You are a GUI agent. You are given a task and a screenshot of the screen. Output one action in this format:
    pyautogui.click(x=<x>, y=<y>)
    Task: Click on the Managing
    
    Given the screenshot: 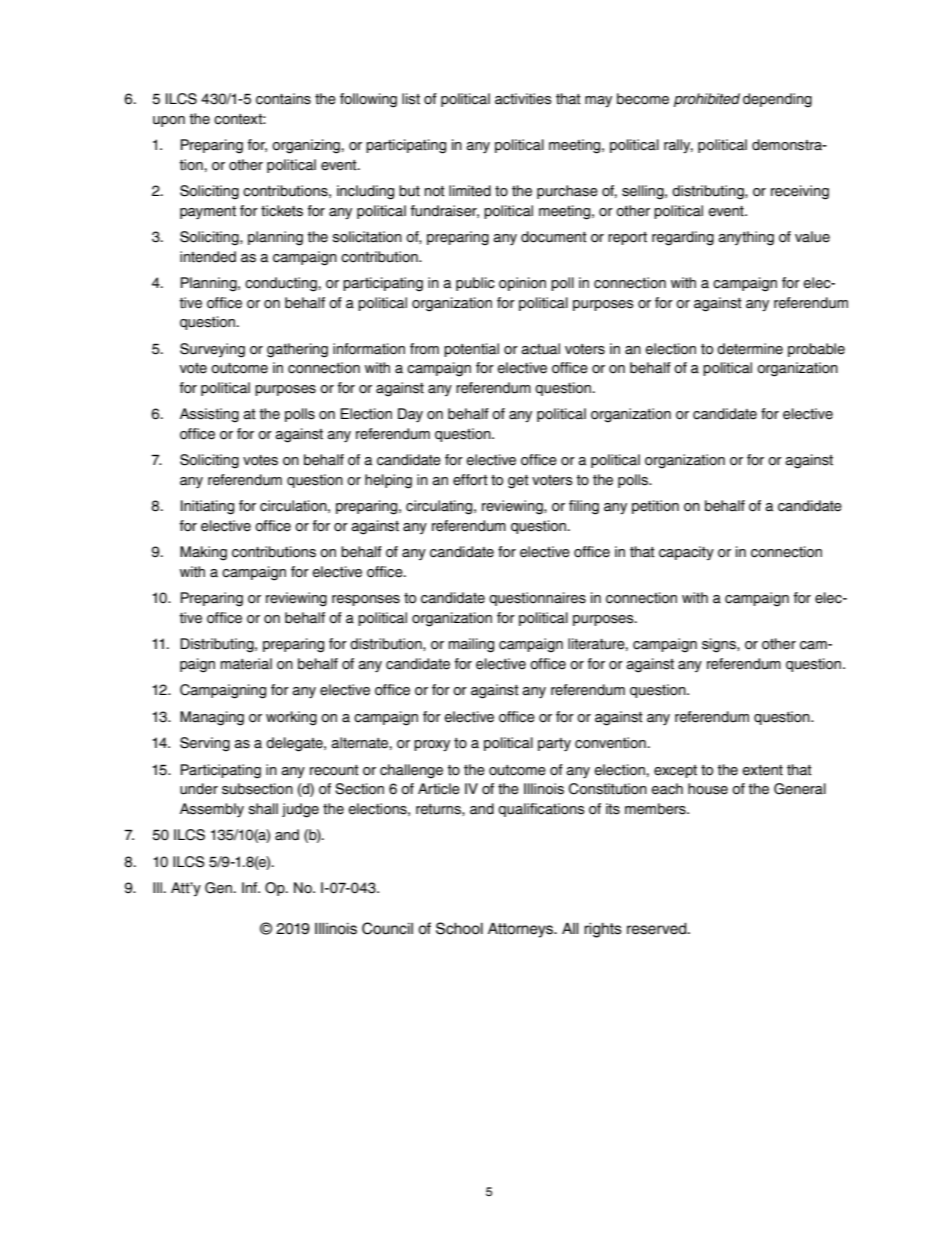 What is the action you would take?
    pyautogui.click(x=212, y=718)
